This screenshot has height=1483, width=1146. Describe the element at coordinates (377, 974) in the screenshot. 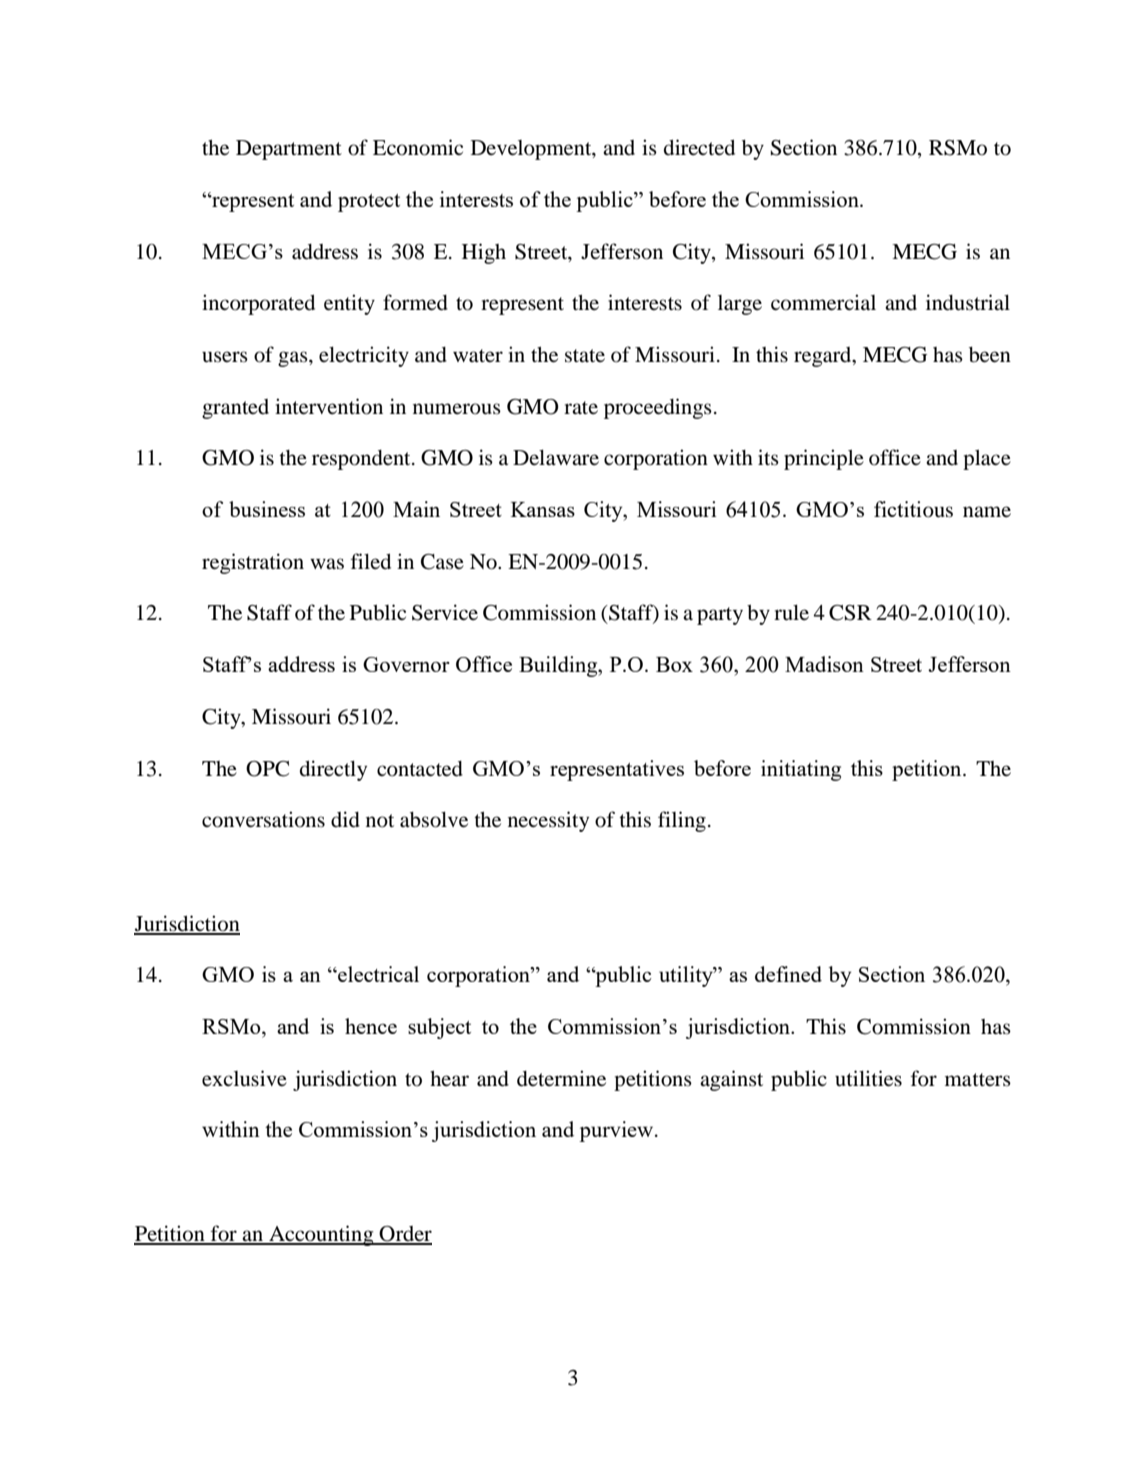

I see `electrical` at that location.
